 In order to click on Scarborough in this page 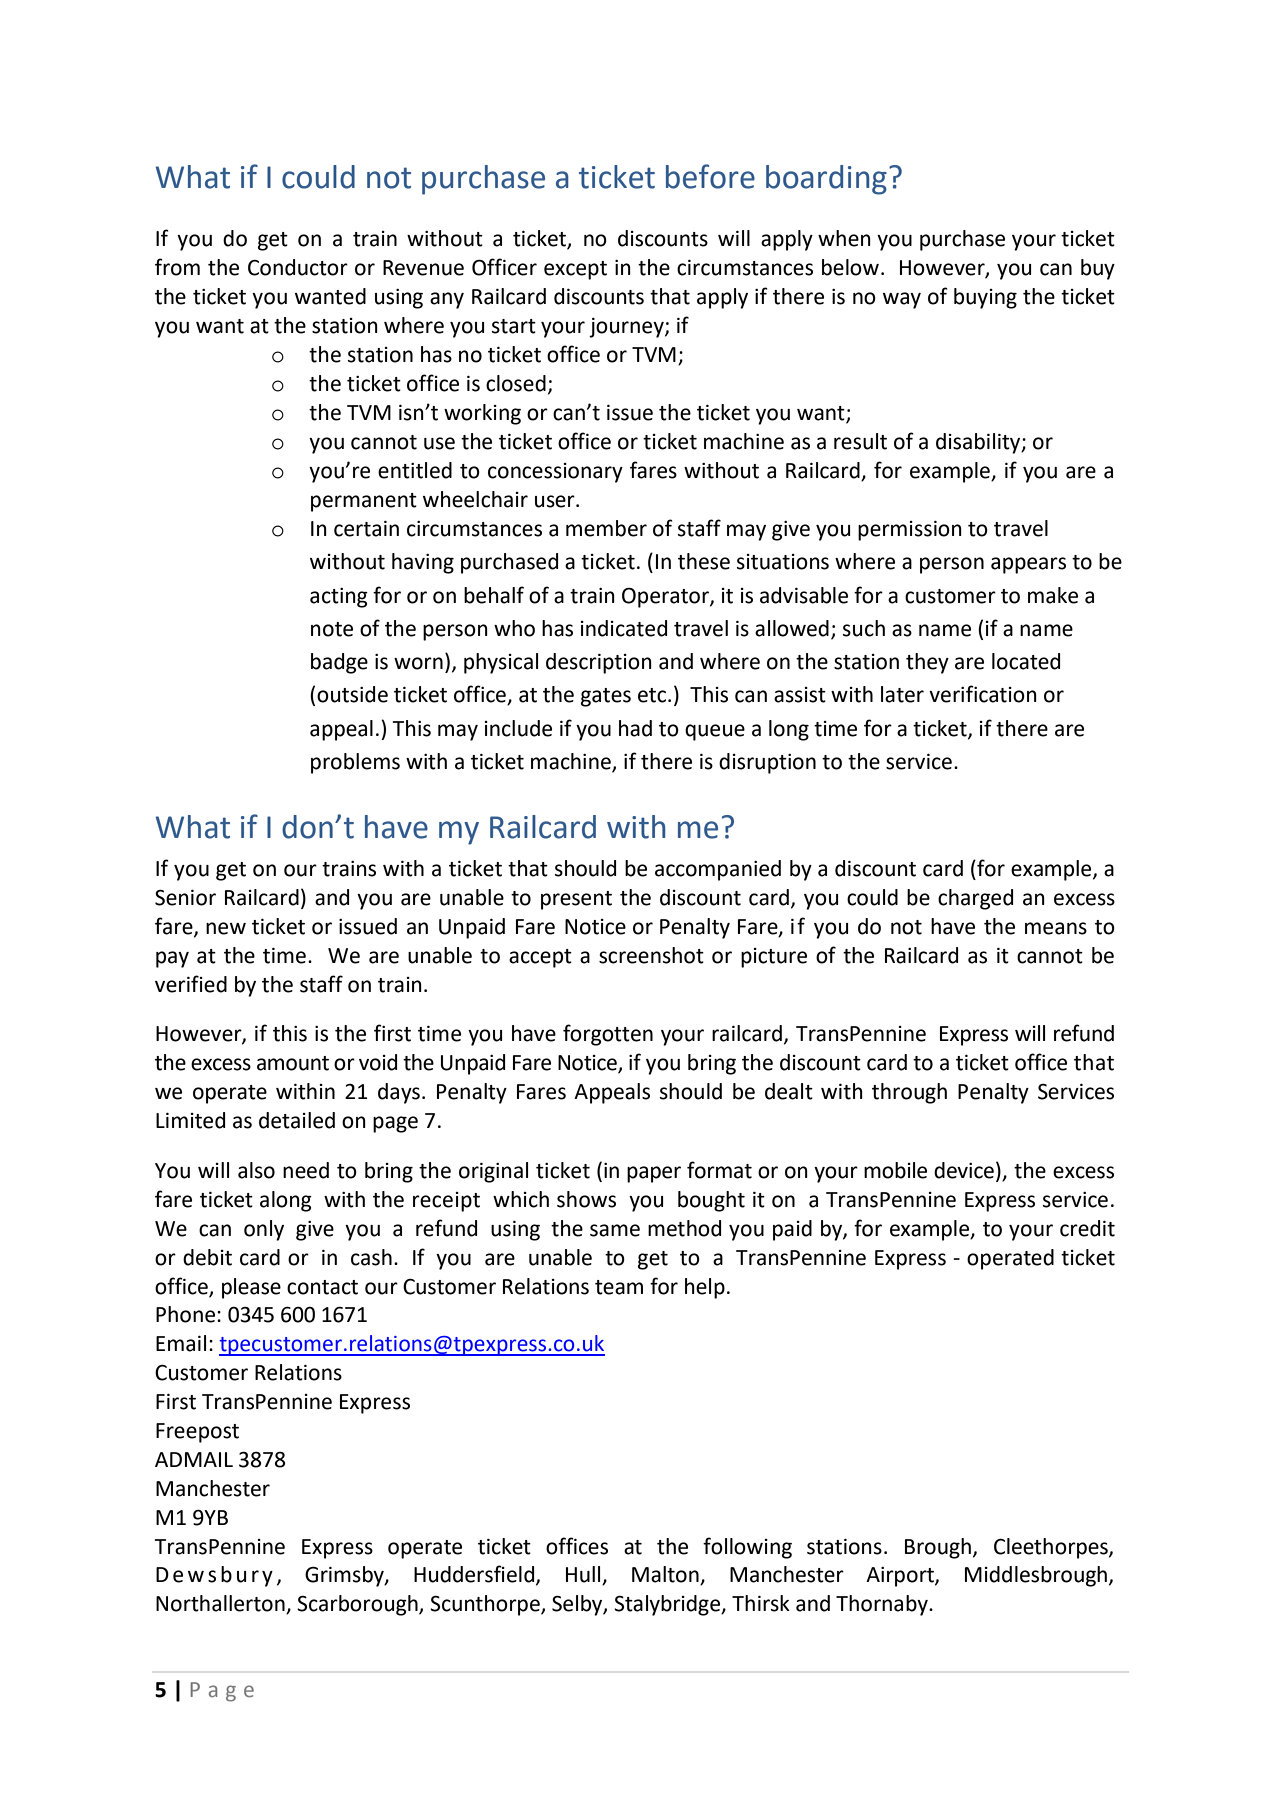, I will do `click(358, 1605)`.
